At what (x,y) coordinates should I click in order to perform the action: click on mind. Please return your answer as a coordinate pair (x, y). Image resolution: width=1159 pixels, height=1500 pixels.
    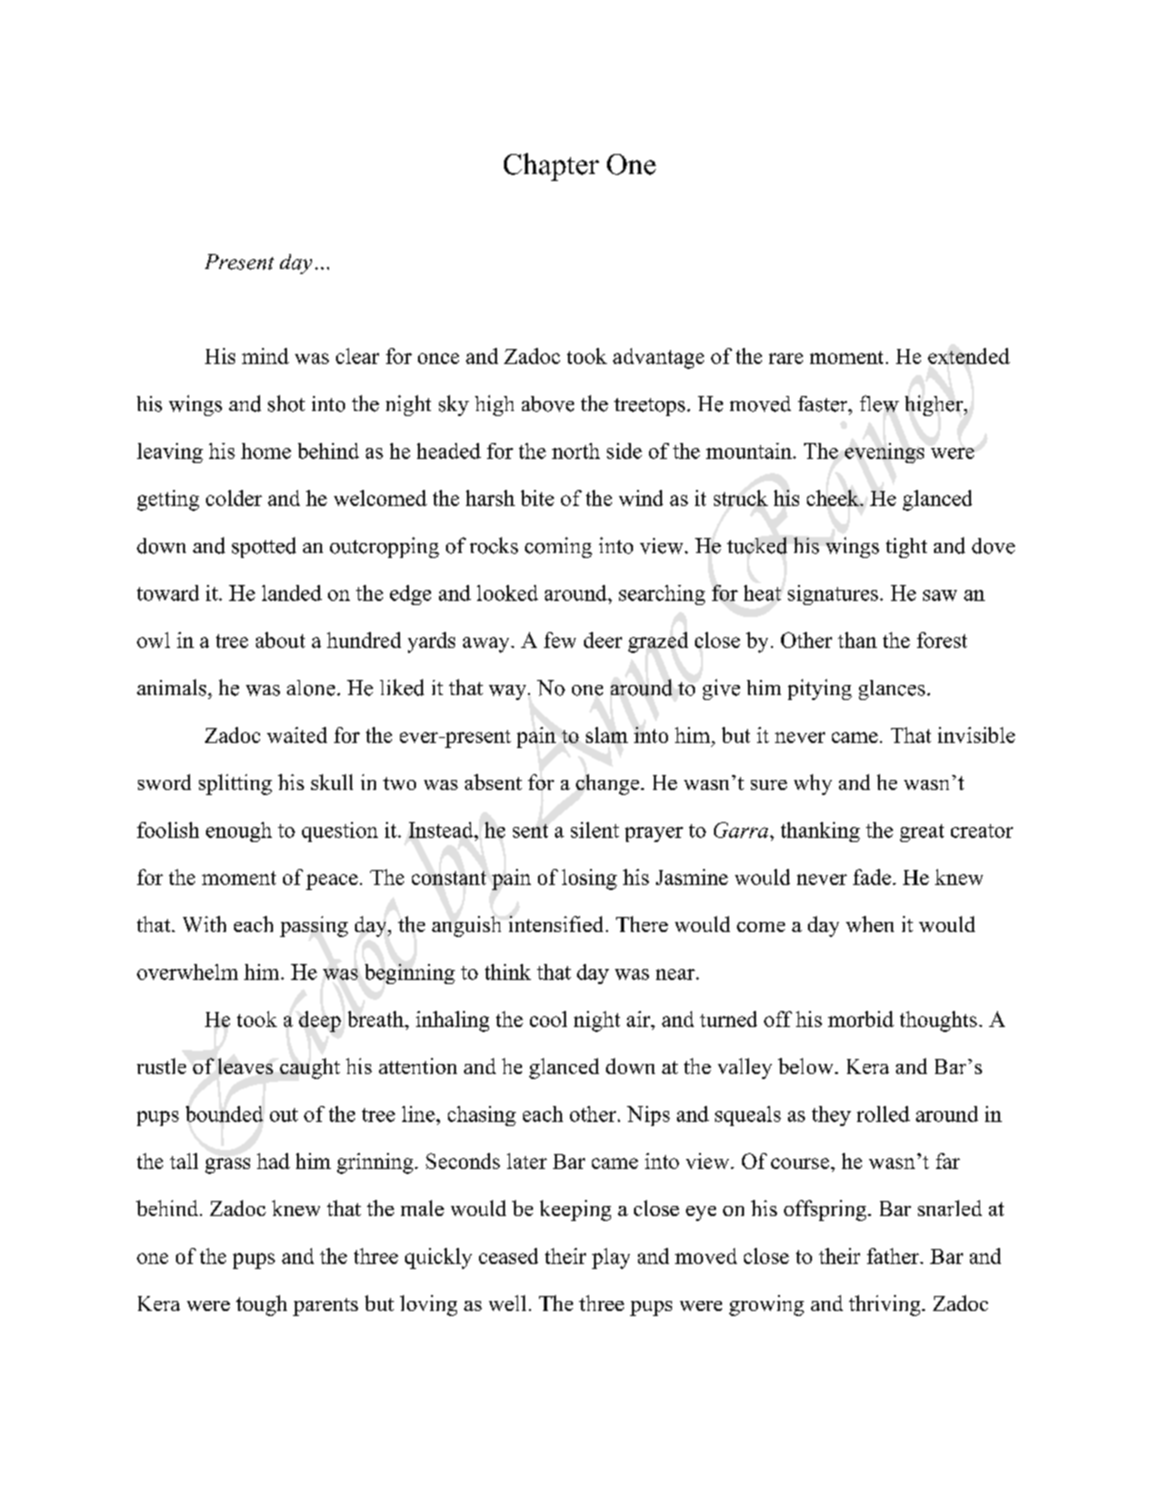
    Looking at the image, I should click on (265, 356).
